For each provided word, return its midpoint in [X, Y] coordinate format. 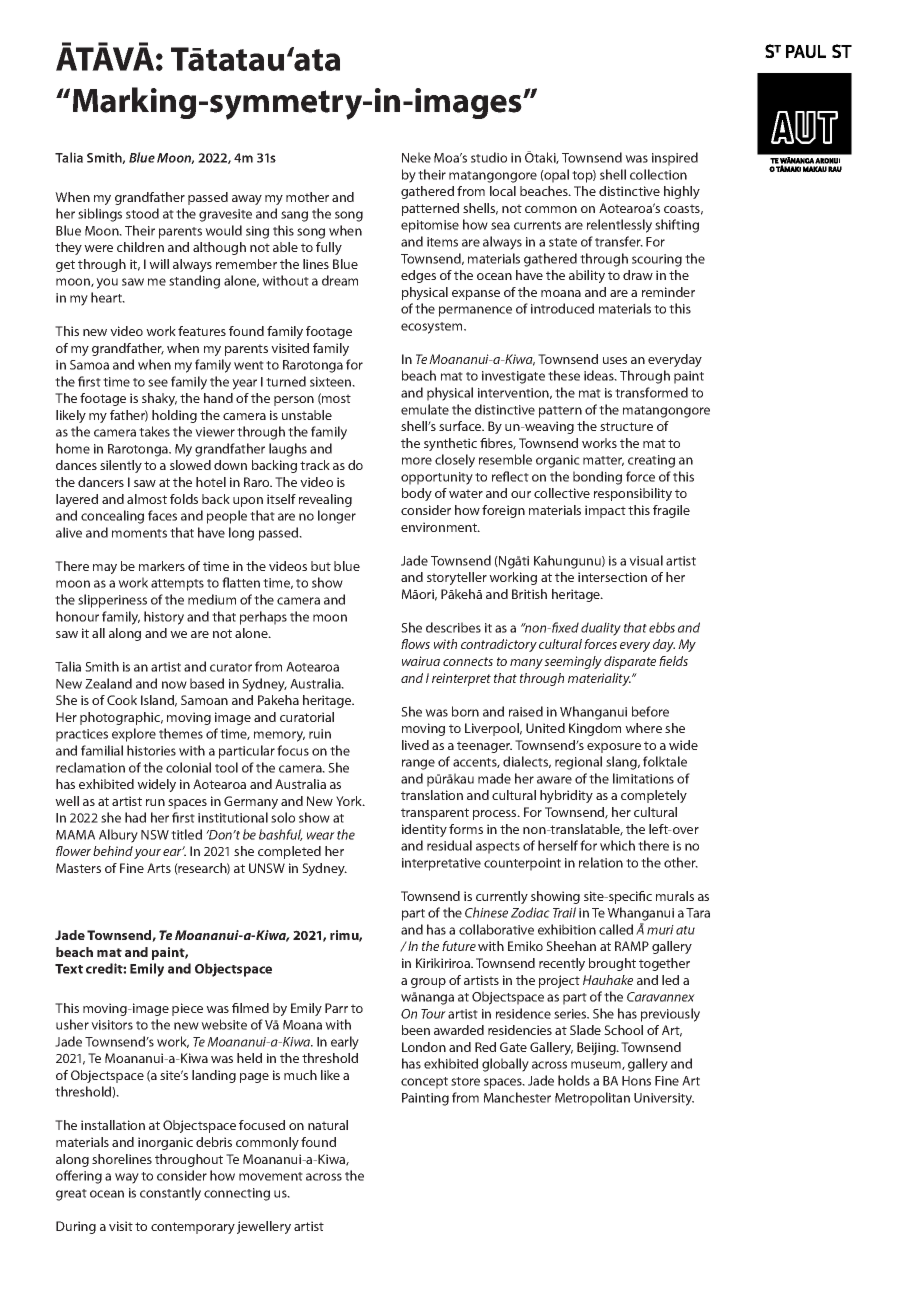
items [442, 242]
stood [142, 213]
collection [658, 174]
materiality [599, 679]
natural [328, 1125]
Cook [122, 700]
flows [415, 644]
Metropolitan [592, 1099]
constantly [170, 1194]
